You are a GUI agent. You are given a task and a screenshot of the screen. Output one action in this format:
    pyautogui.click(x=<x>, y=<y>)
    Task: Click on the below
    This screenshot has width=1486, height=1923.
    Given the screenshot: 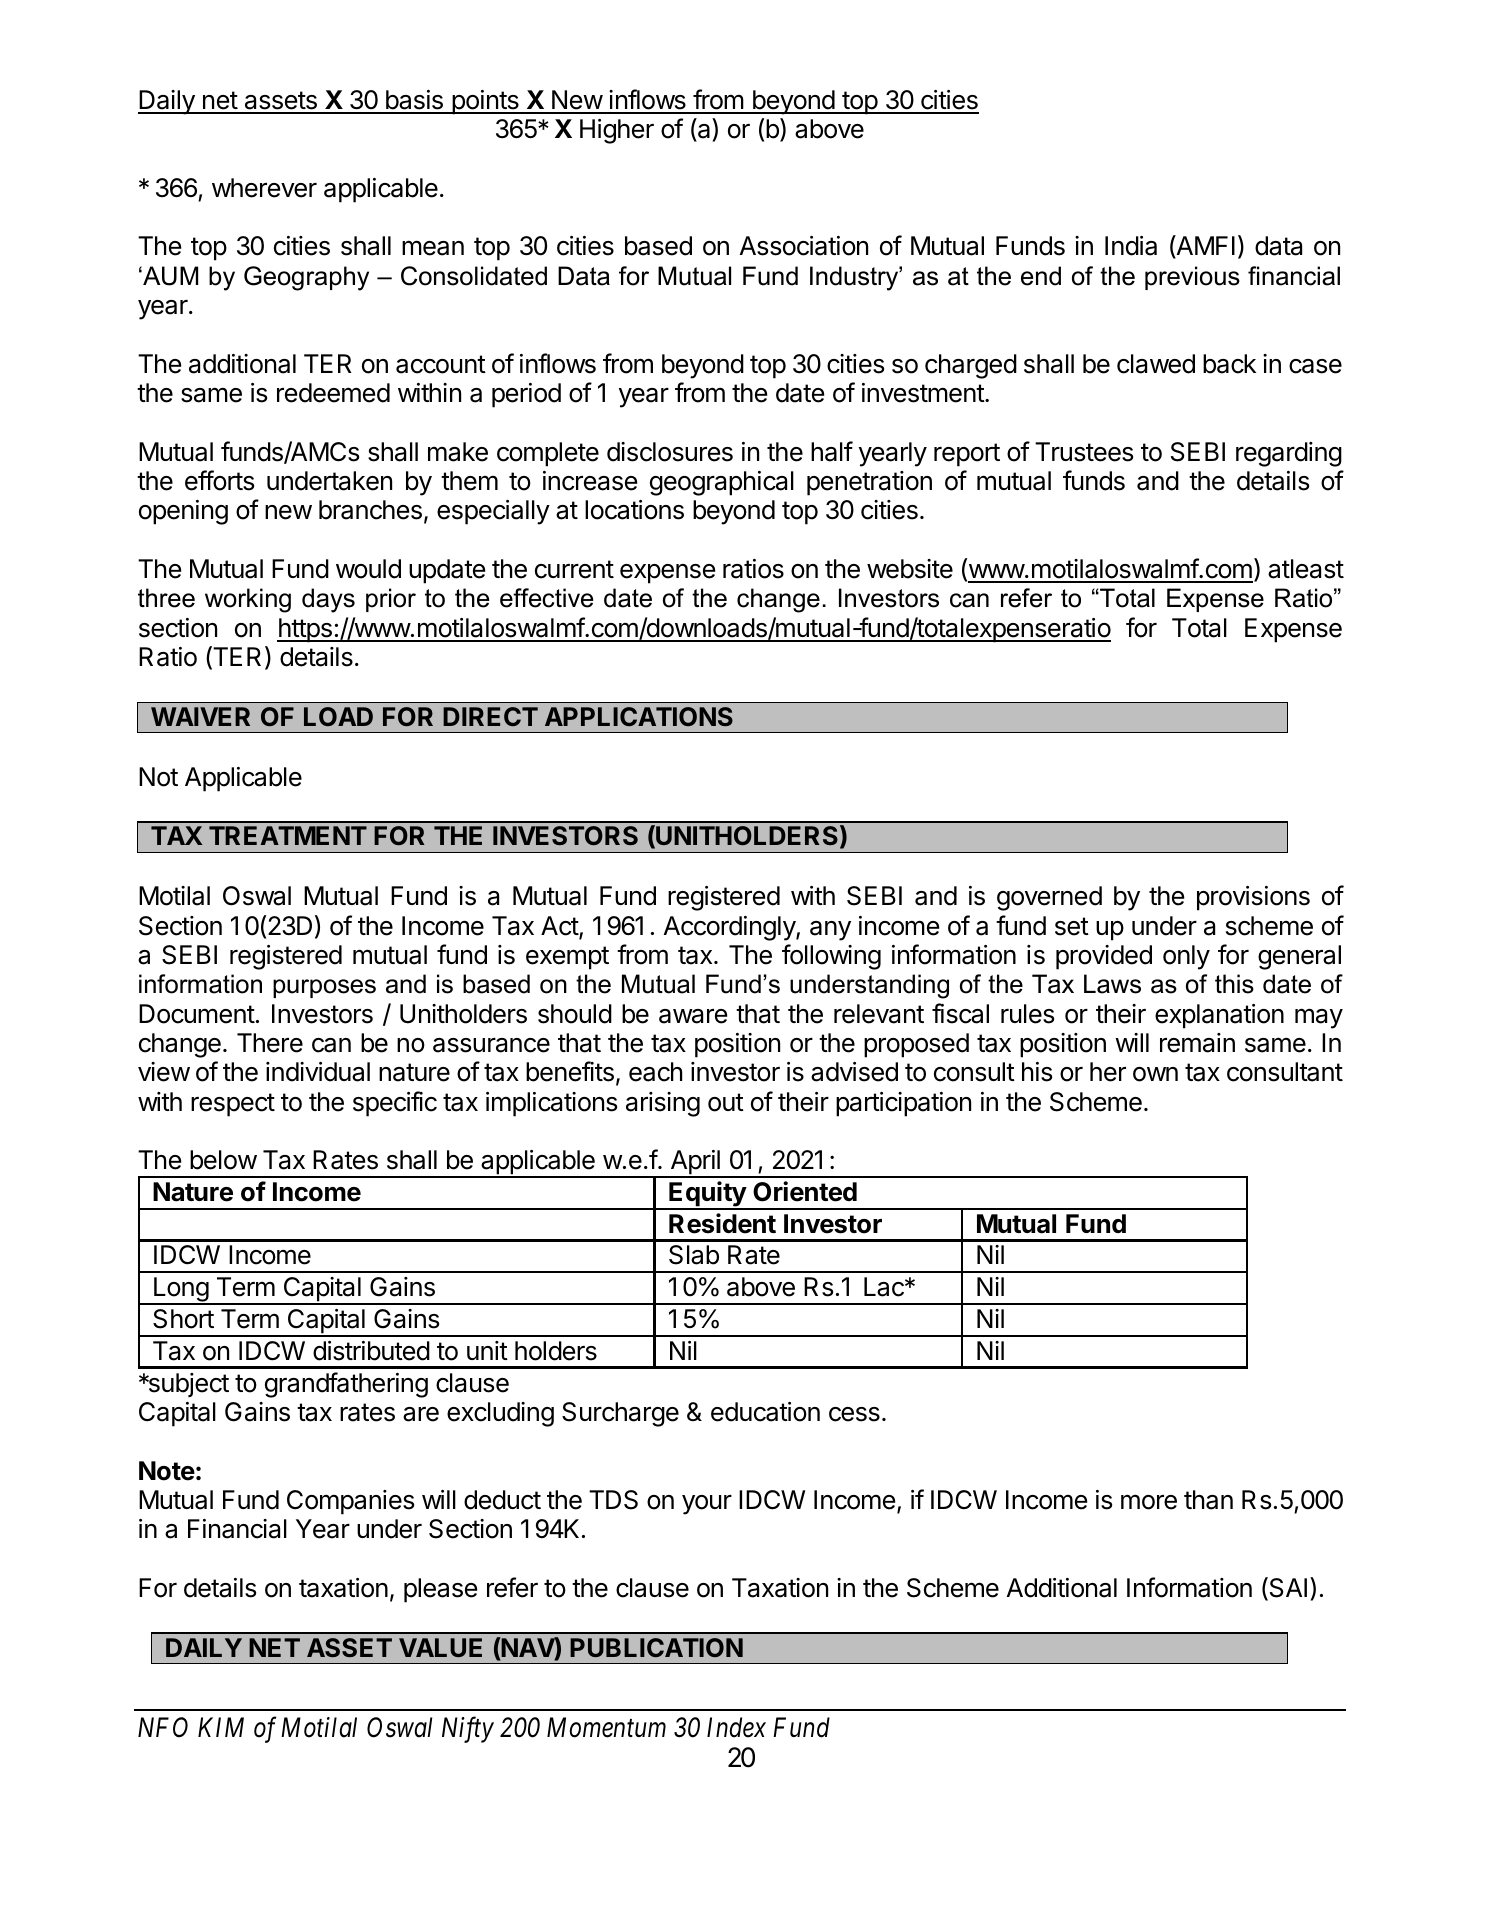 What is the action you would take?
    pyautogui.click(x=223, y=1160)
